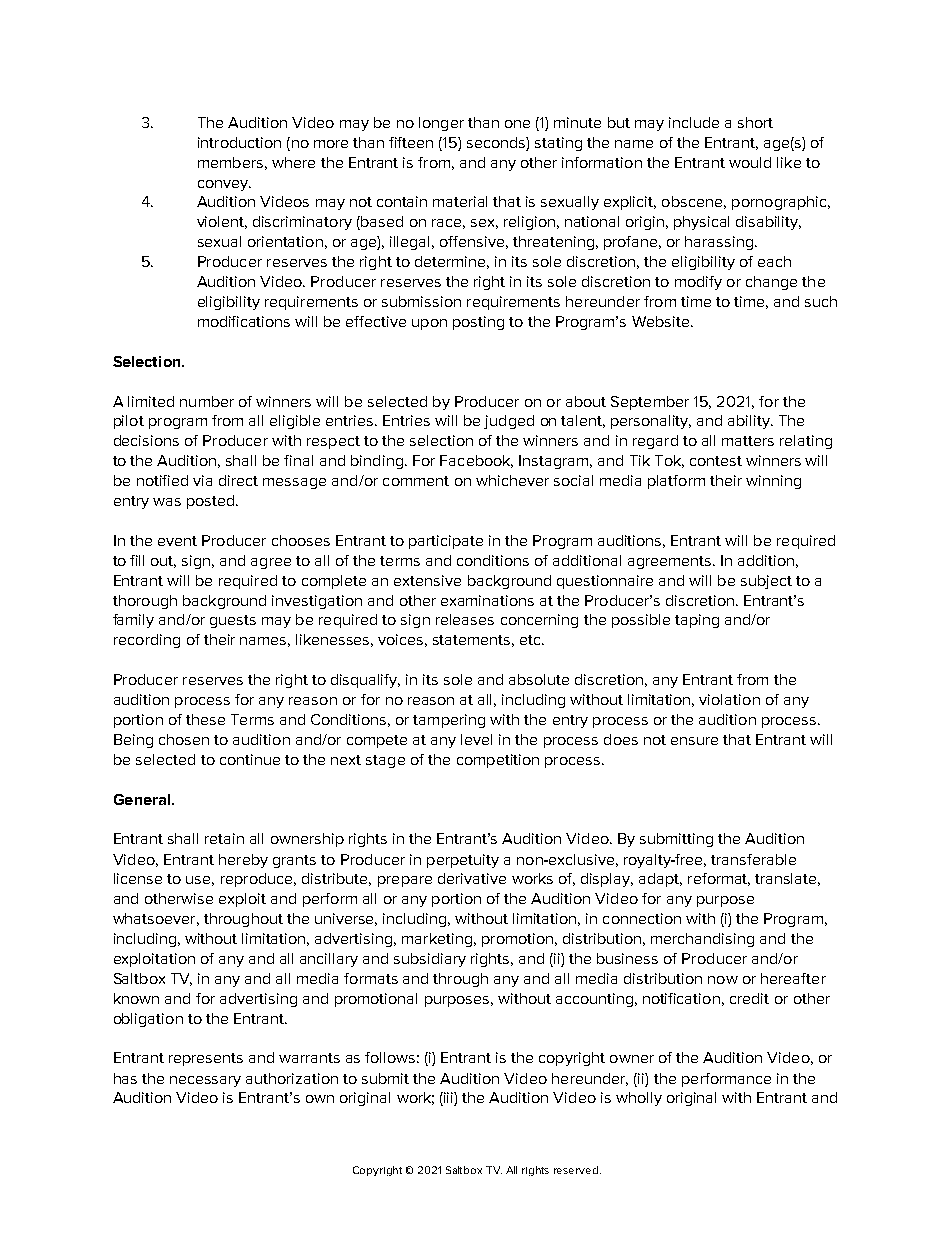 This image has height=1233, width=952. What do you see at coordinates (441, 124) in the image?
I see `longer` at bounding box center [441, 124].
